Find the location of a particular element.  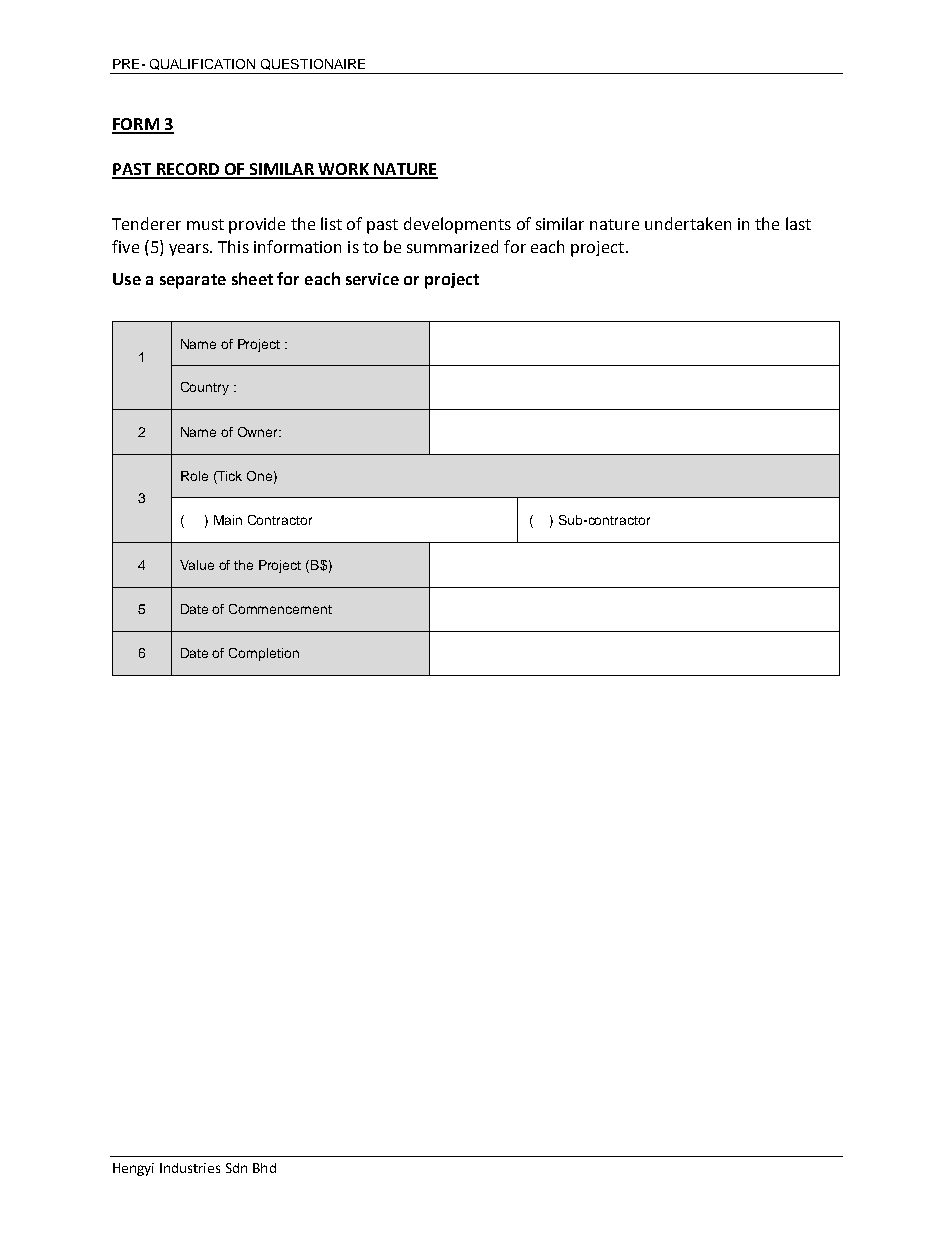

Completion is located at coordinates (264, 654).
